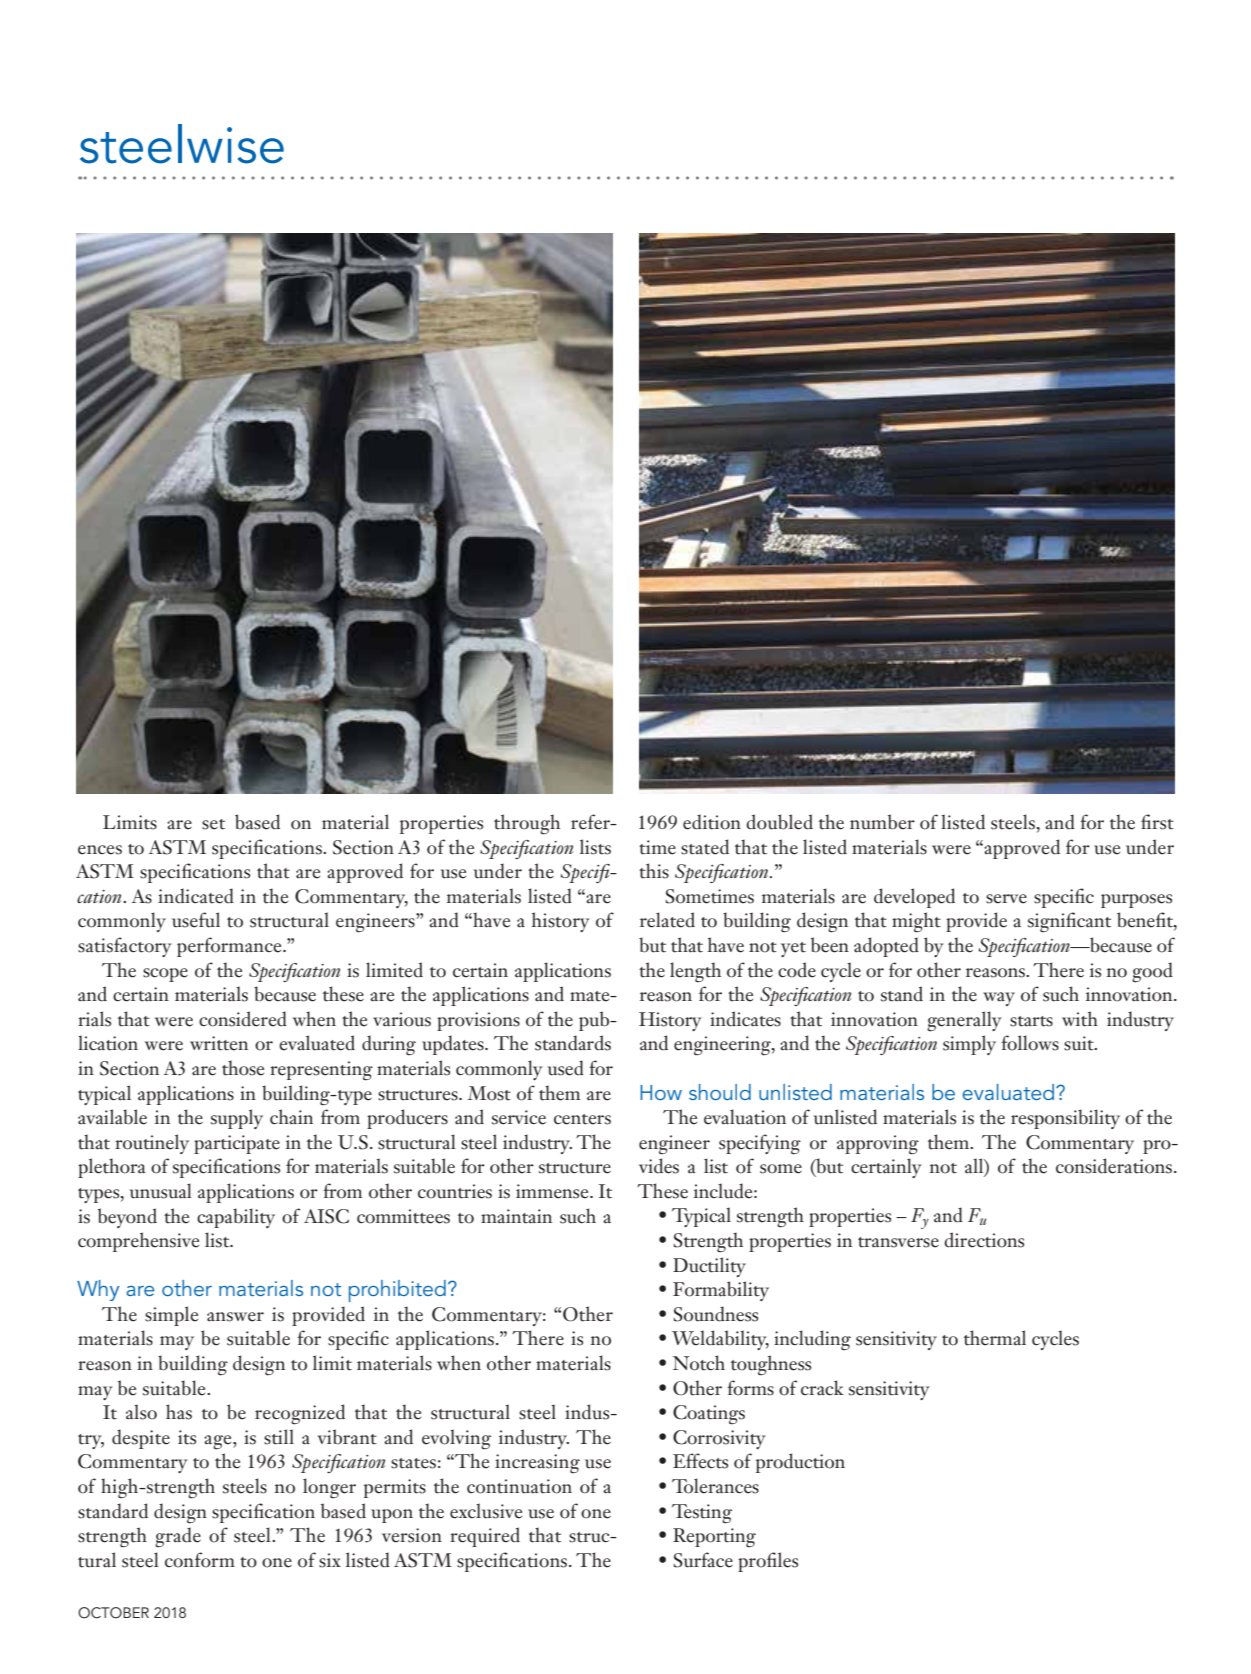 This page has width=1251, height=1674. Describe the element at coordinates (213, 824) in the page. I see `set` at that location.
